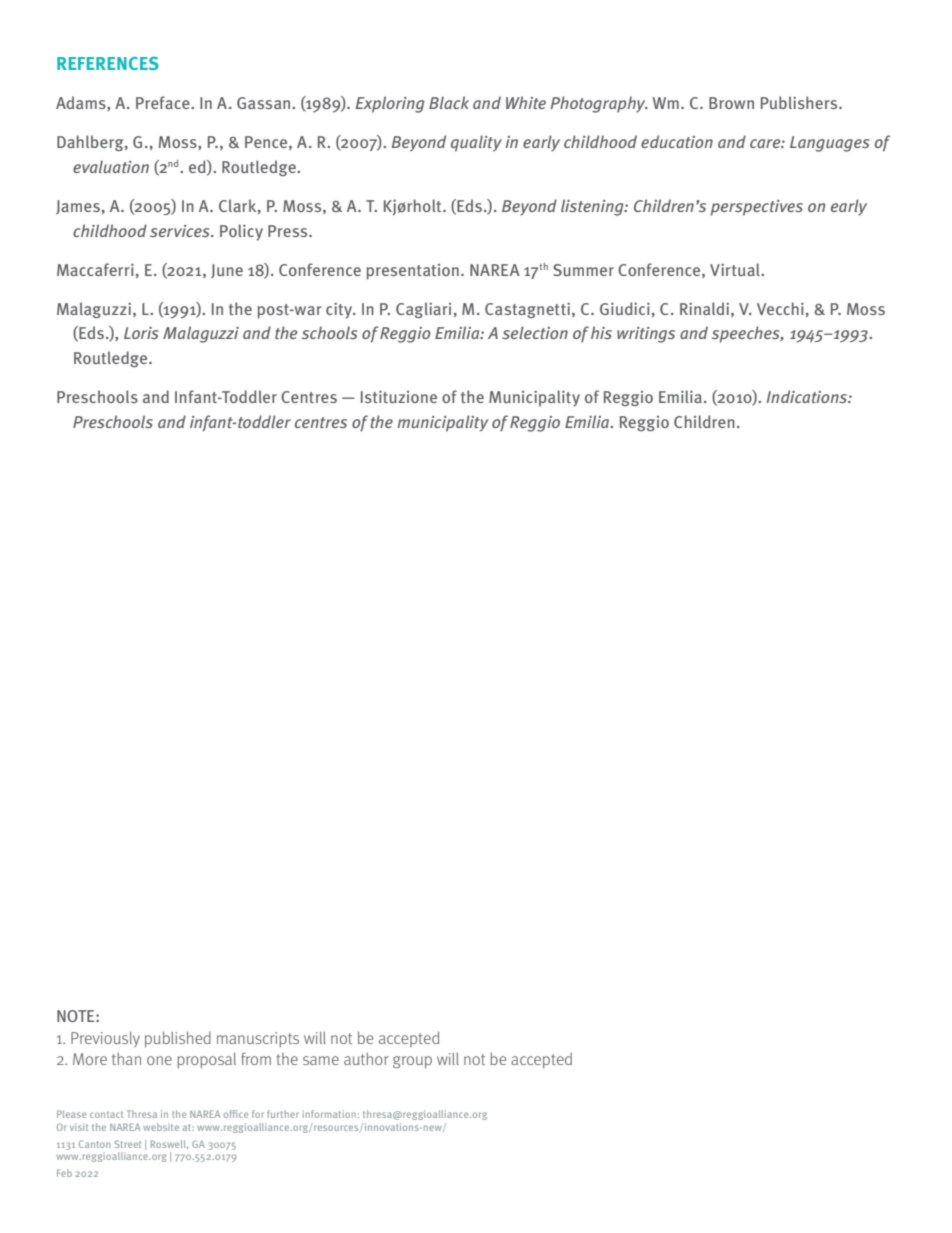 This document has width=952, height=1233. What do you see at coordinates (178, 1039) in the document?
I see `published` at bounding box center [178, 1039].
